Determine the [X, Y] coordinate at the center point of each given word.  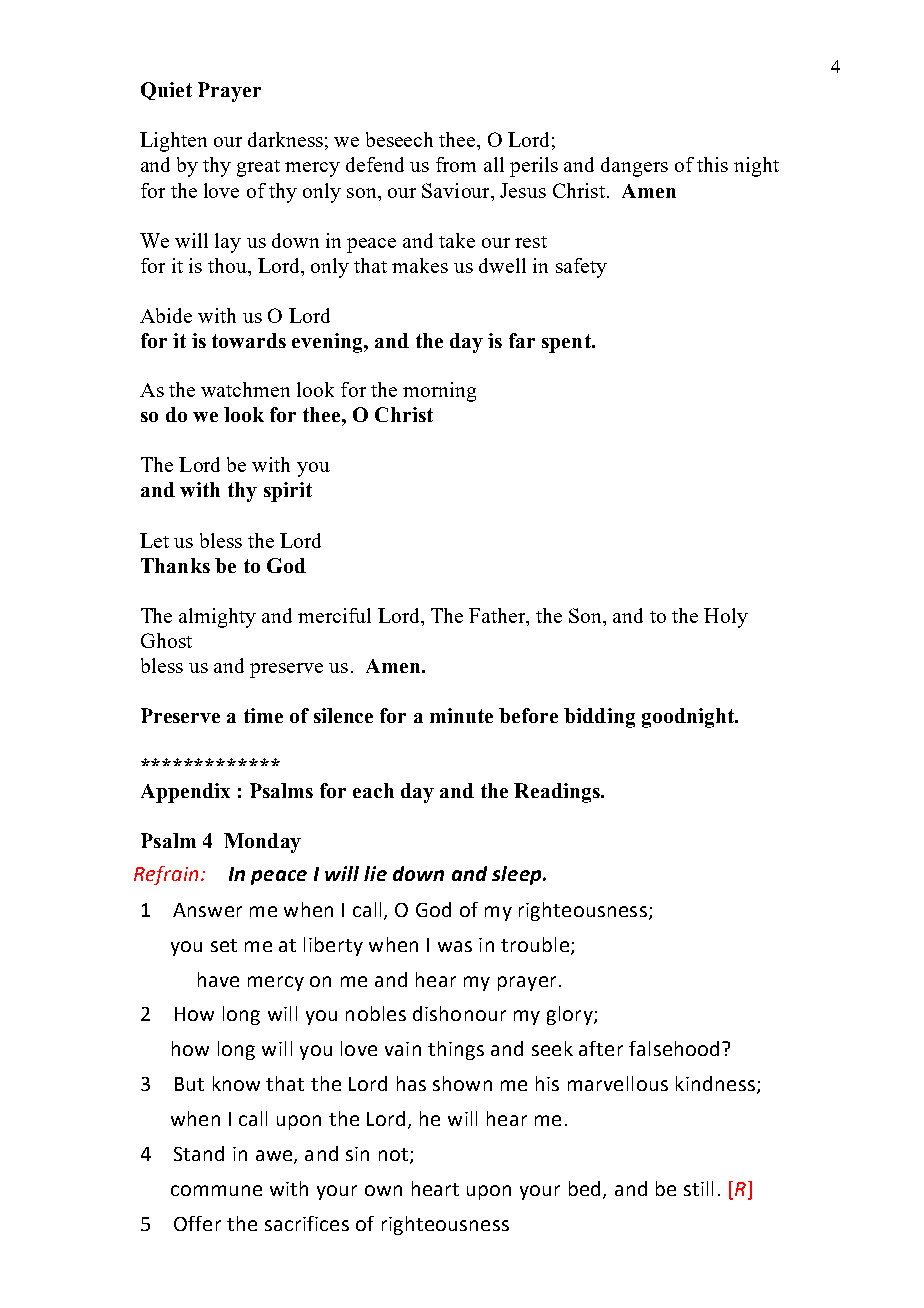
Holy [726, 618]
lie [375, 873]
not [393, 1154]
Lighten [173, 142]
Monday [262, 843]
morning [439, 392]
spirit [288, 492]
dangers [634, 167]
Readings [558, 793]
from [456, 164]
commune [216, 1190]
